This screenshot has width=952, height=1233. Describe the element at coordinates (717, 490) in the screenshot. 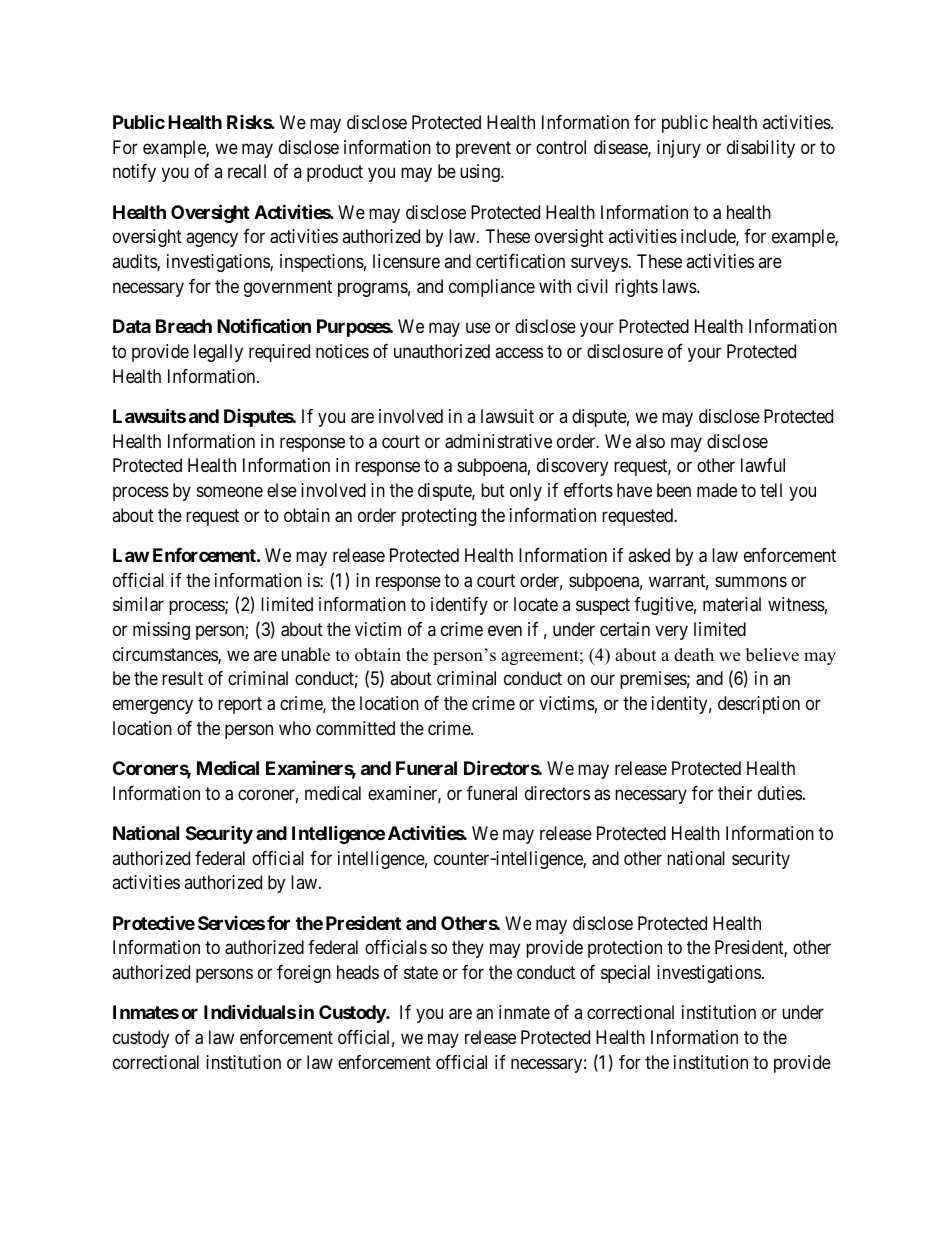

I see `made` at that location.
